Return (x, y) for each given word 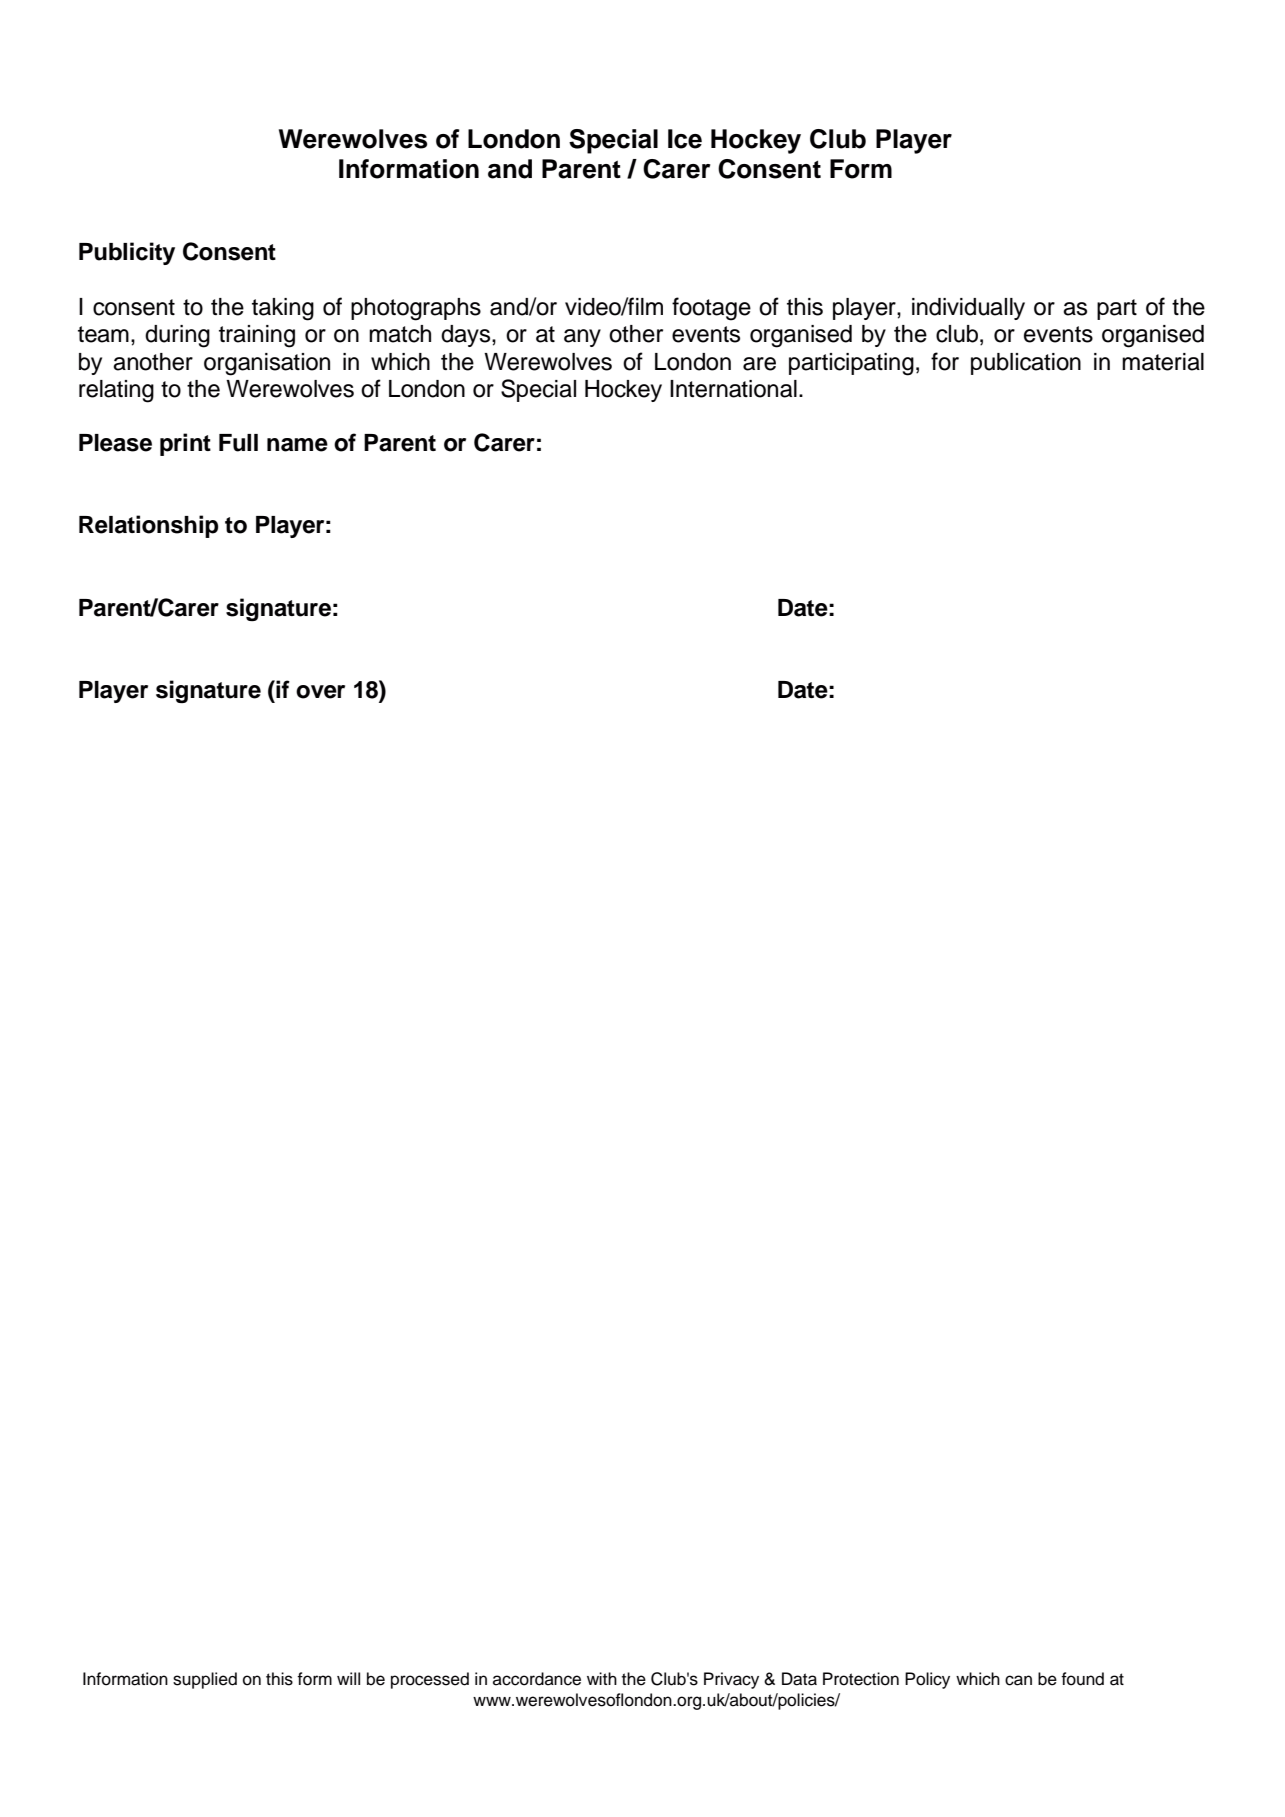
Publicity (127, 253)
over (320, 692)
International (733, 389)
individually (968, 309)
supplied (205, 1680)
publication (1026, 364)
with (602, 1678)
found (1082, 1679)
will (348, 1678)
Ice (685, 139)
